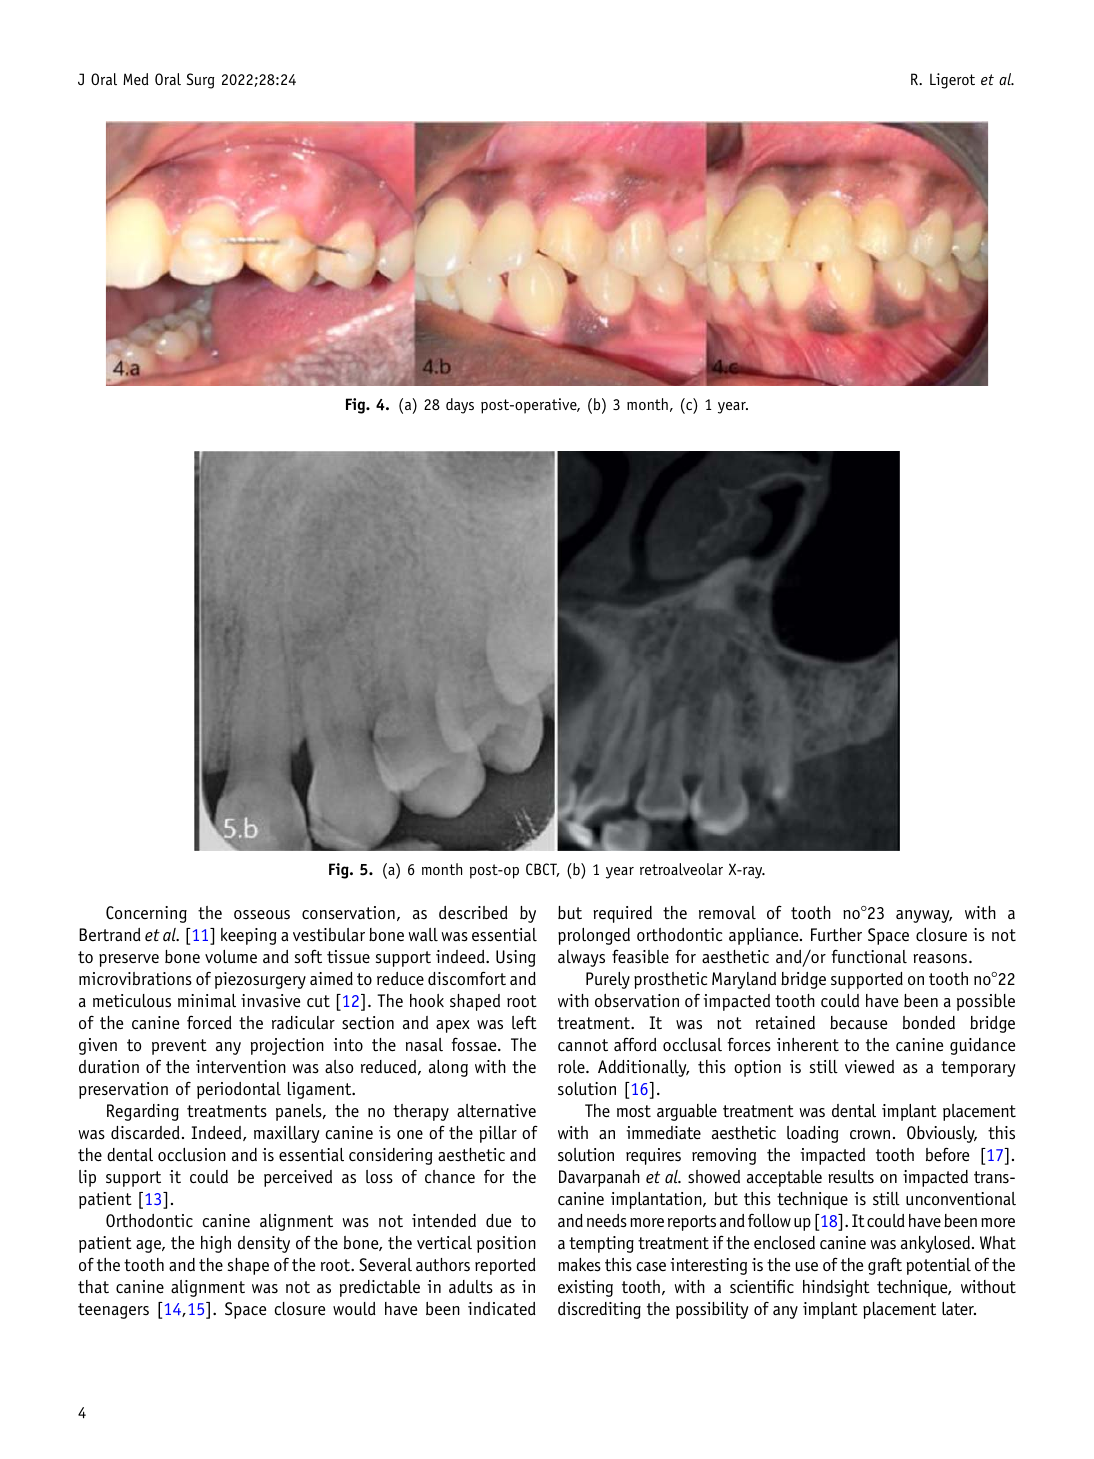  Describe the element at coordinates (207, 1001) in the document. I see `minimal` at that location.
